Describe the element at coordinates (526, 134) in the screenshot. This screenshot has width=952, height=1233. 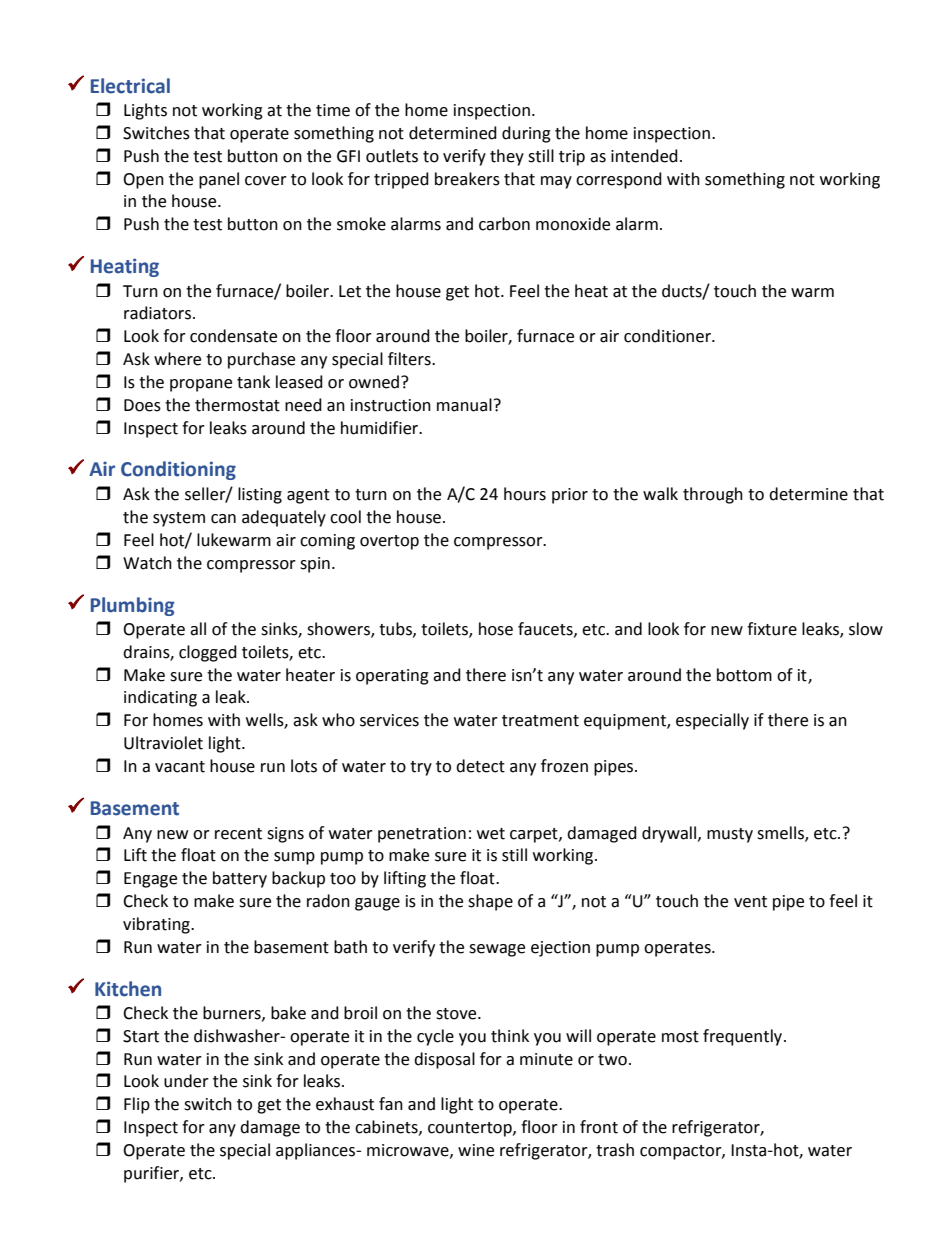
I see `during` at that location.
